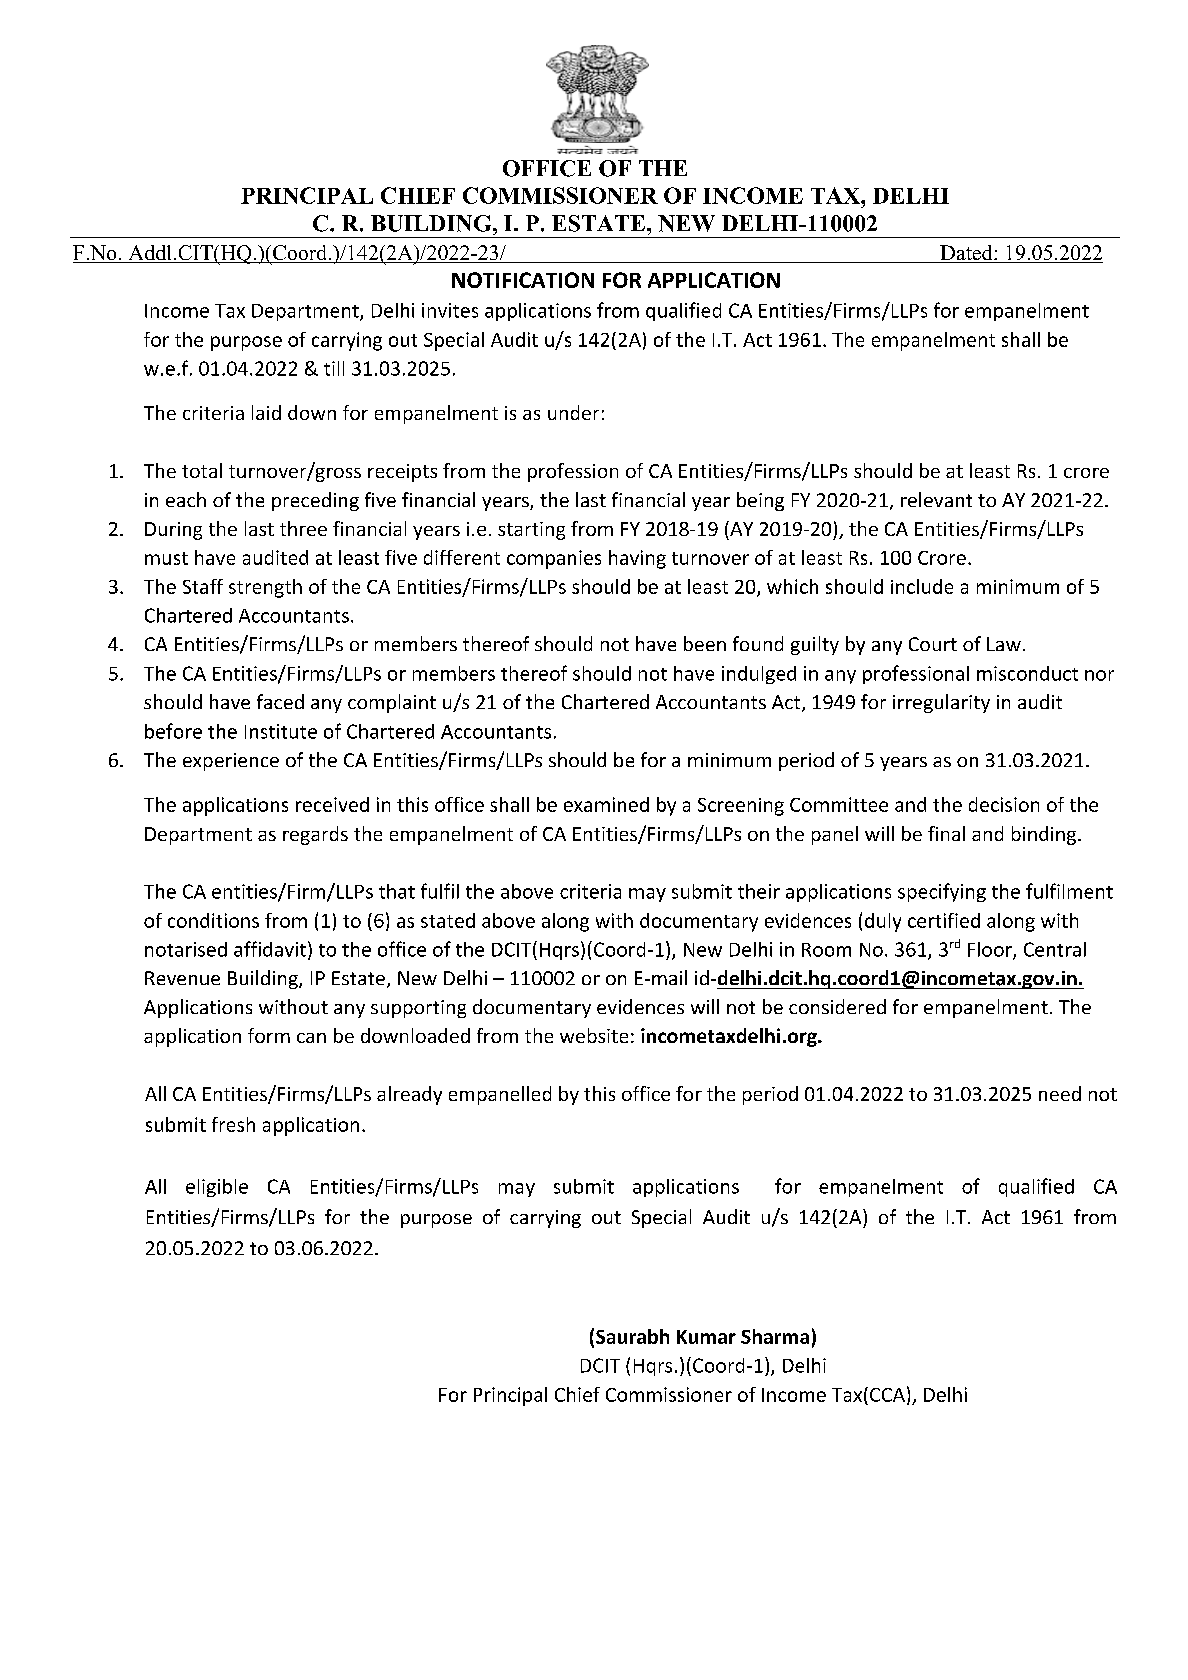 This screenshot has width=1188, height=1680. What do you see at coordinates (332, 804) in the screenshot?
I see `received` at bounding box center [332, 804].
